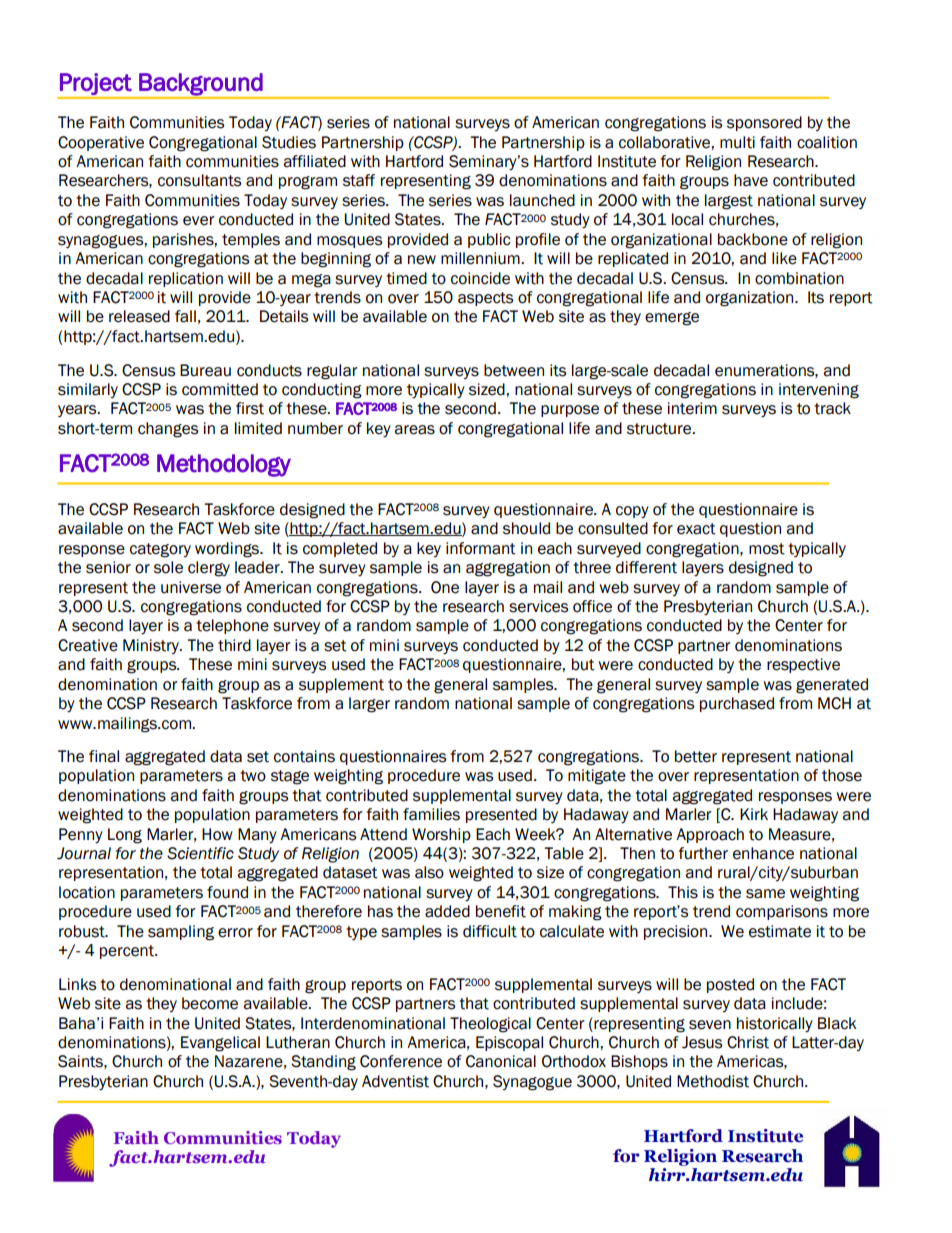  What do you see at coordinates (104, 756) in the screenshot?
I see `final` at bounding box center [104, 756].
